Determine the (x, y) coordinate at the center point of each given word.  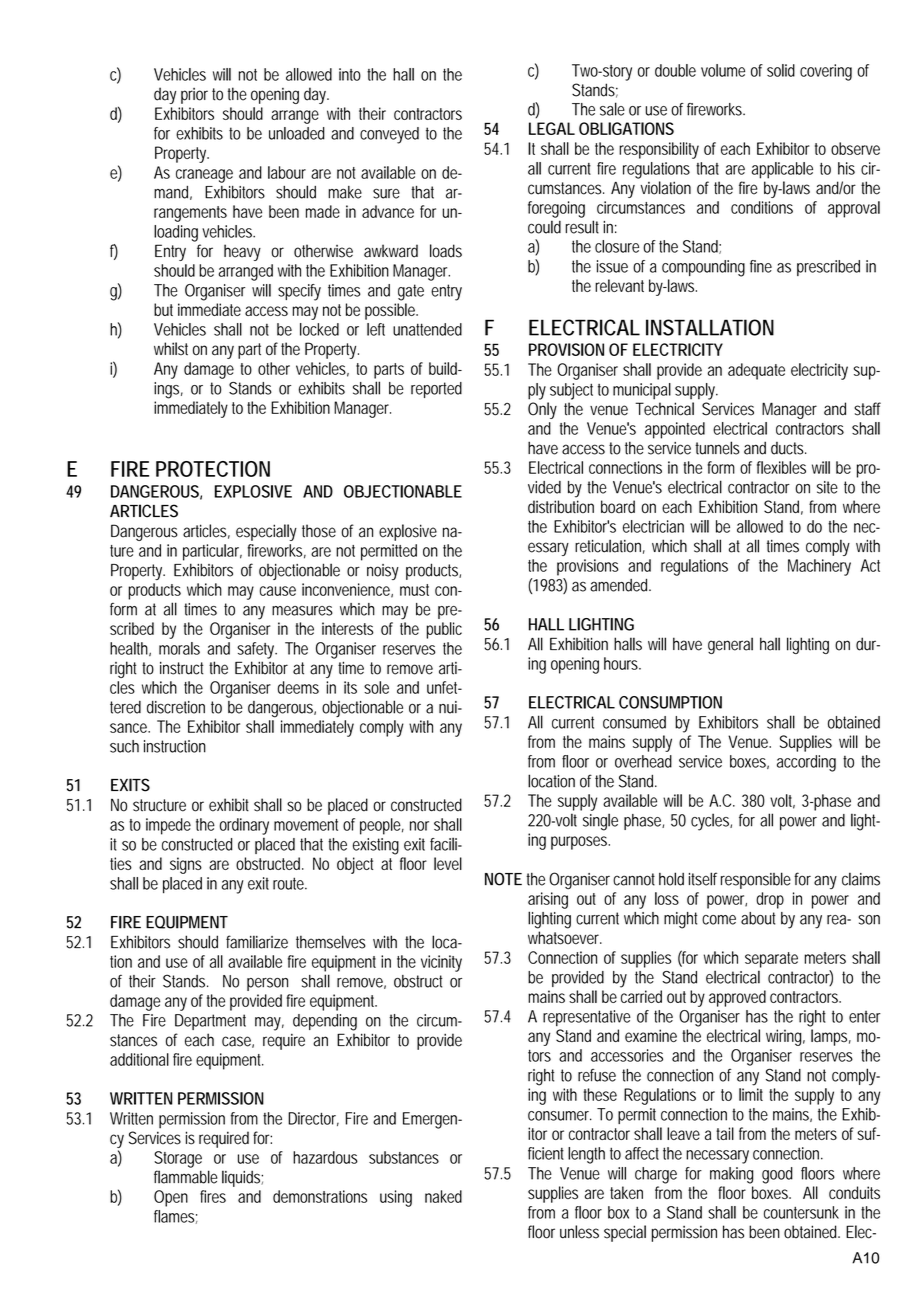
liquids (242, 1178)
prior (194, 96)
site (827, 487)
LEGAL (552, 128)
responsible (756, 880)
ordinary (244, 826)
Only (542, 410)
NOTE (503, 879)
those (319, 531)
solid (781, 70)
